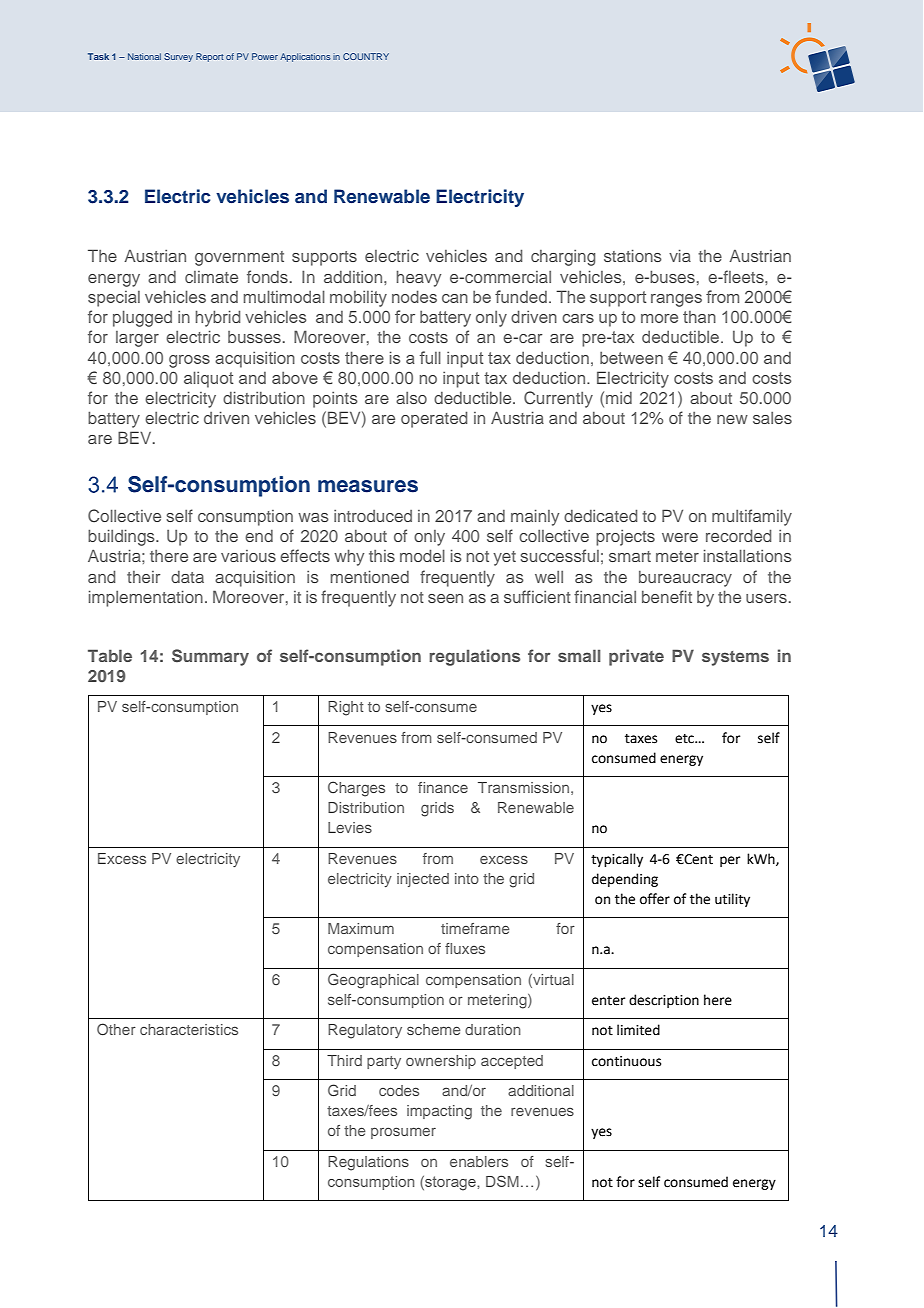  What do you see at coordinates (403, 1133) in the screenshot?
I see `prosumer` at bounding box center [403, 1133].
